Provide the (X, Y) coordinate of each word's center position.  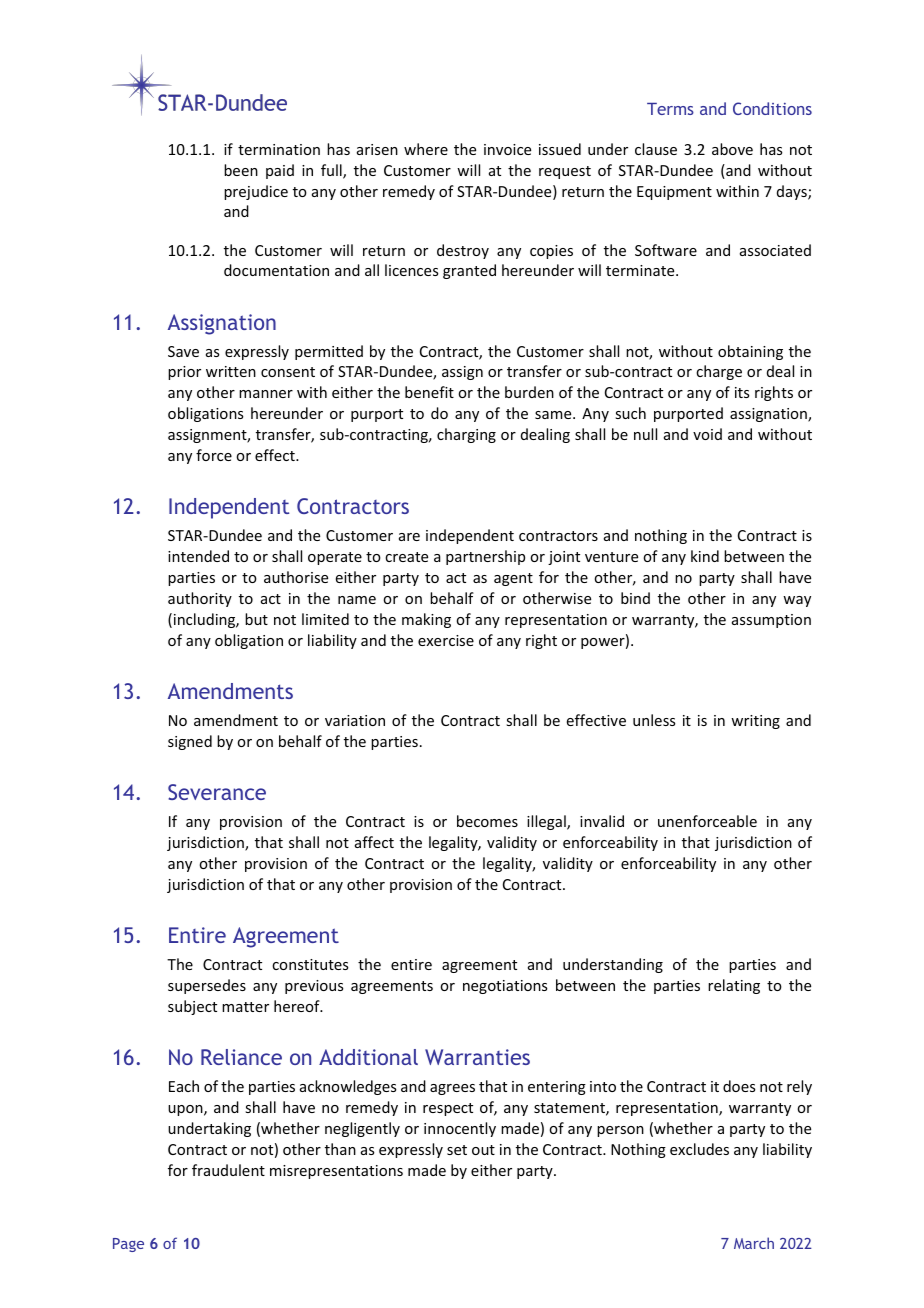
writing (755, 722)
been (241, 170)
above (732, 149)
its (742, 392)
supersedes (207, 986)
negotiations (505, 987)
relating (734, 986)
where (426, 149)
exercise (446, 640)
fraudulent (228, 1170)
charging (466, 435)
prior (184, 373)
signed (190, 742)
